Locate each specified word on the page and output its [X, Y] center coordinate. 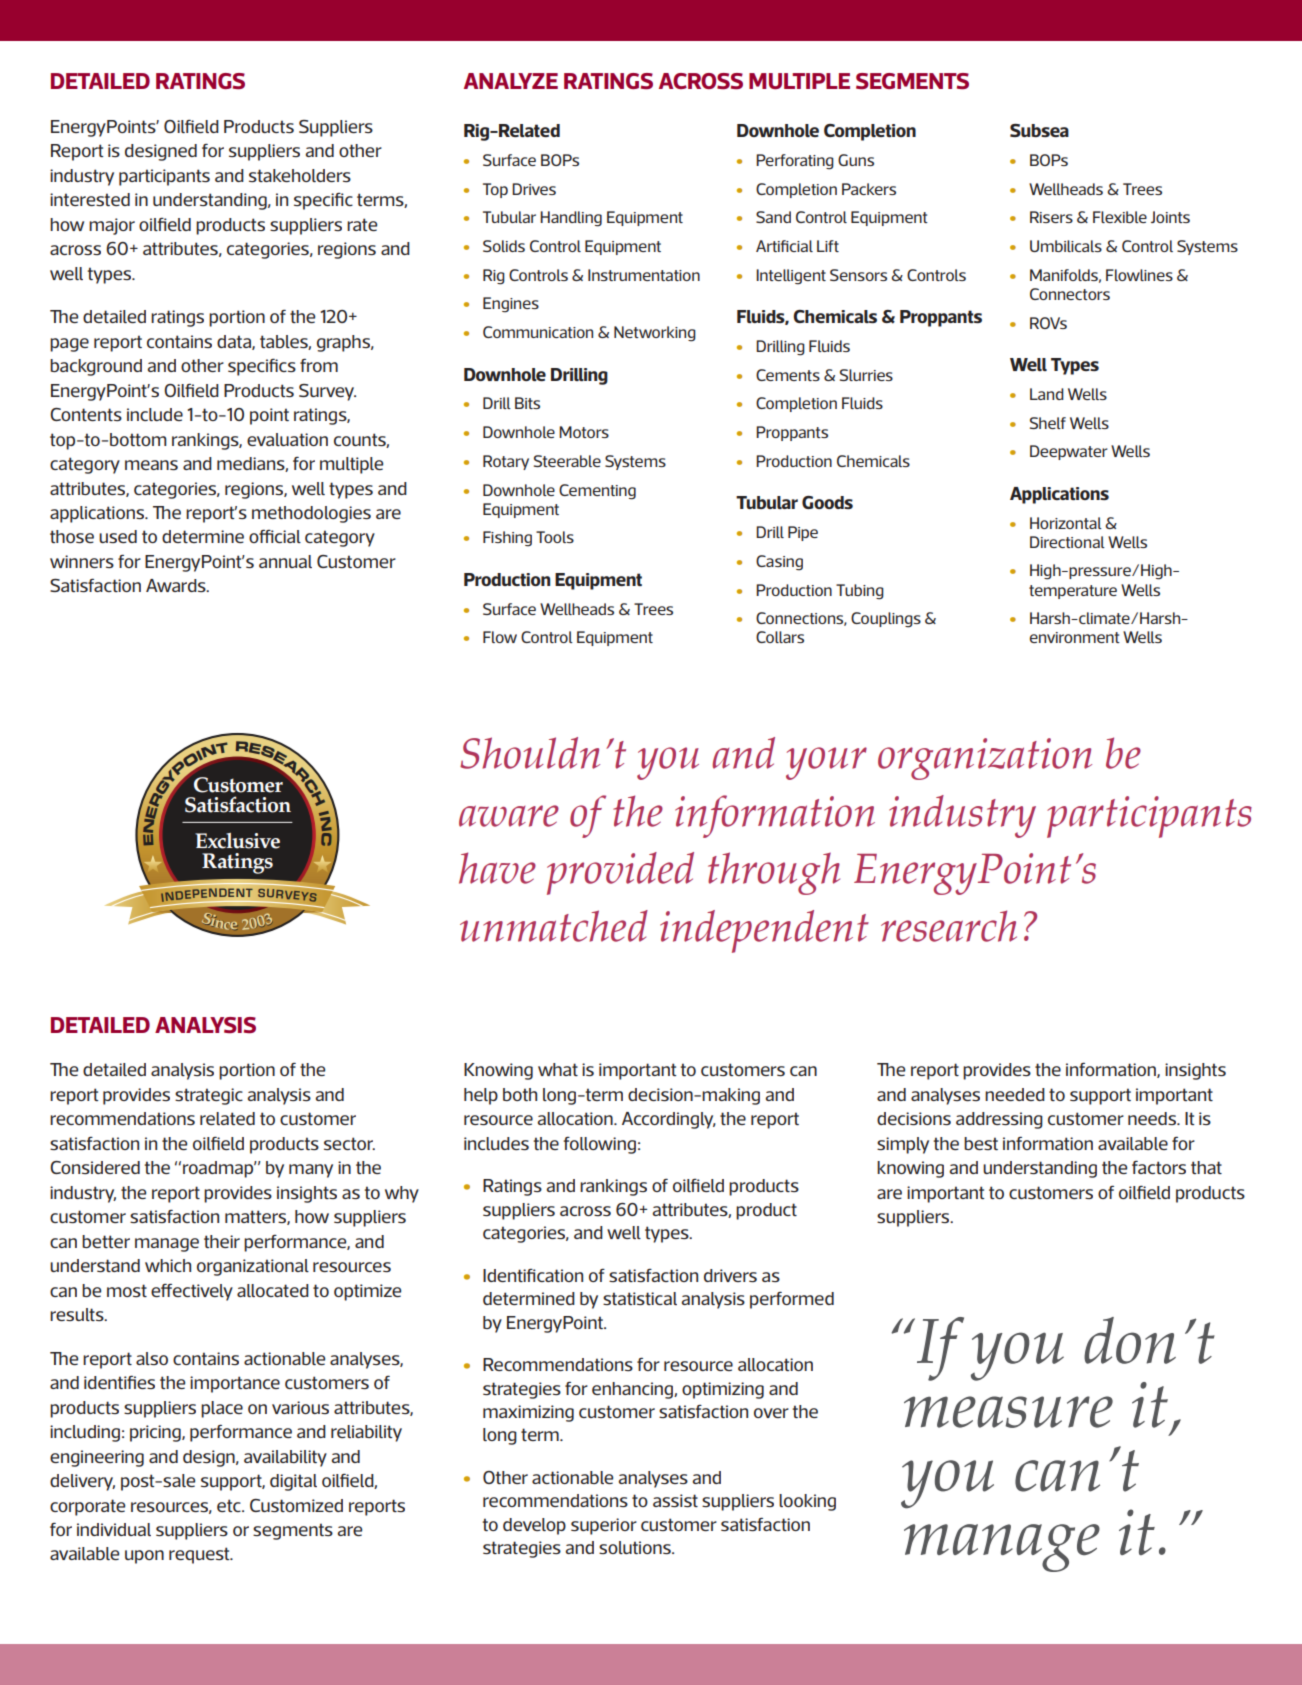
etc [230, 1505]
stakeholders [300, 175]
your [826, 763]
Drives [534, 189]
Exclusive [237, 841]
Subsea [1039, 130]
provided [620, 873]
